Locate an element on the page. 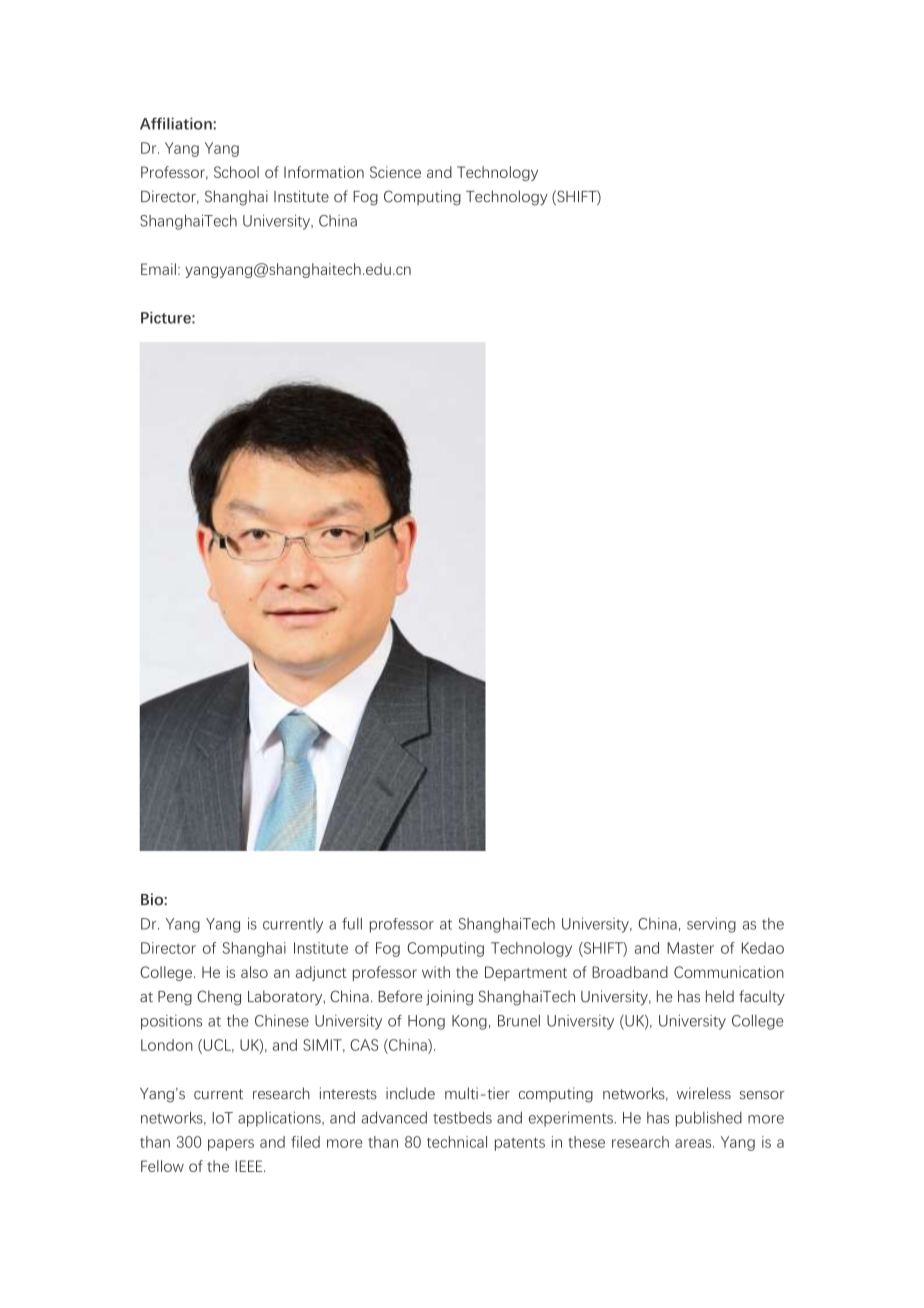 The image size is (924, 1308). papers is located at coordinates (231, 1145).
